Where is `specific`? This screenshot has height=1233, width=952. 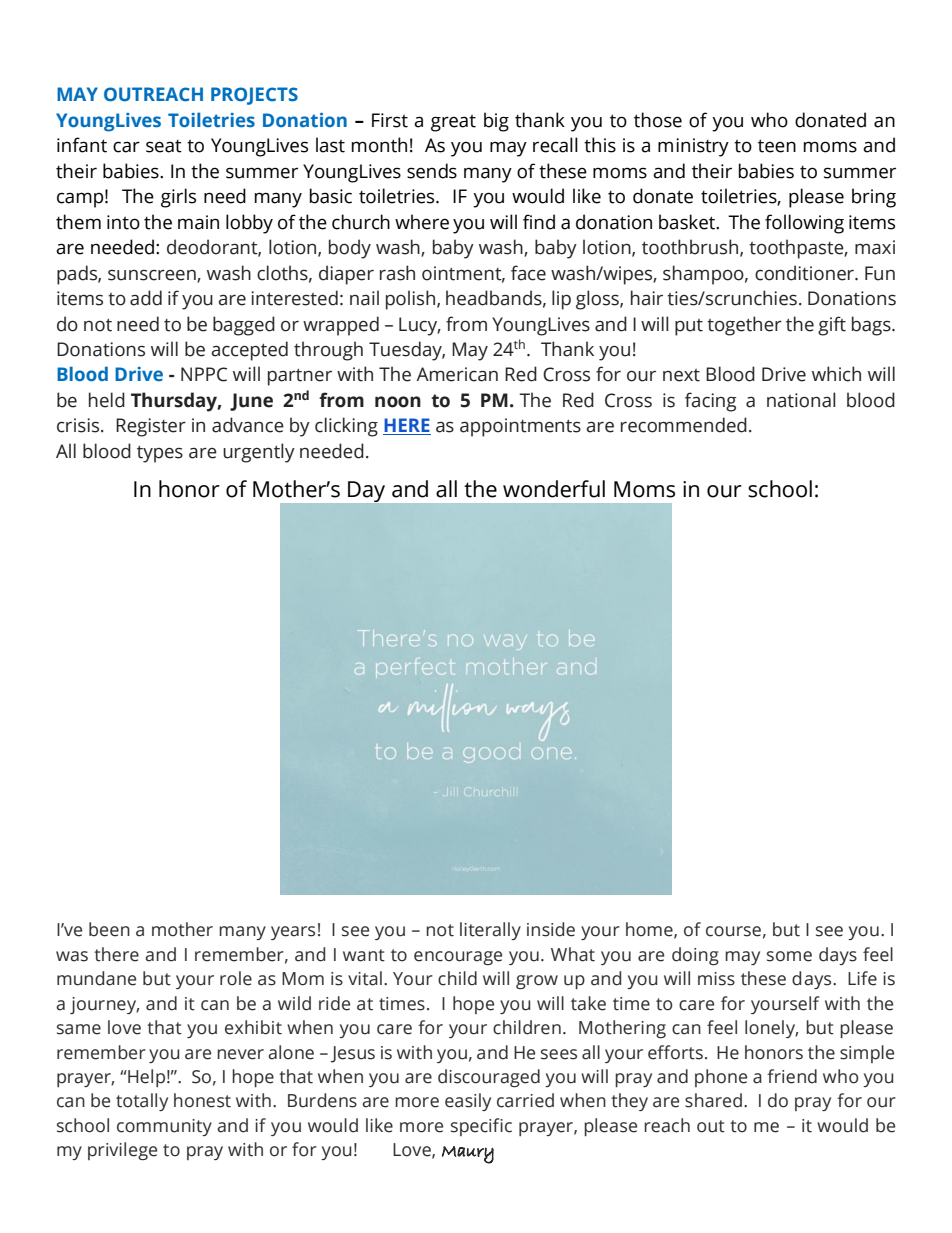
specific is located at coordinates (481, 1127).
